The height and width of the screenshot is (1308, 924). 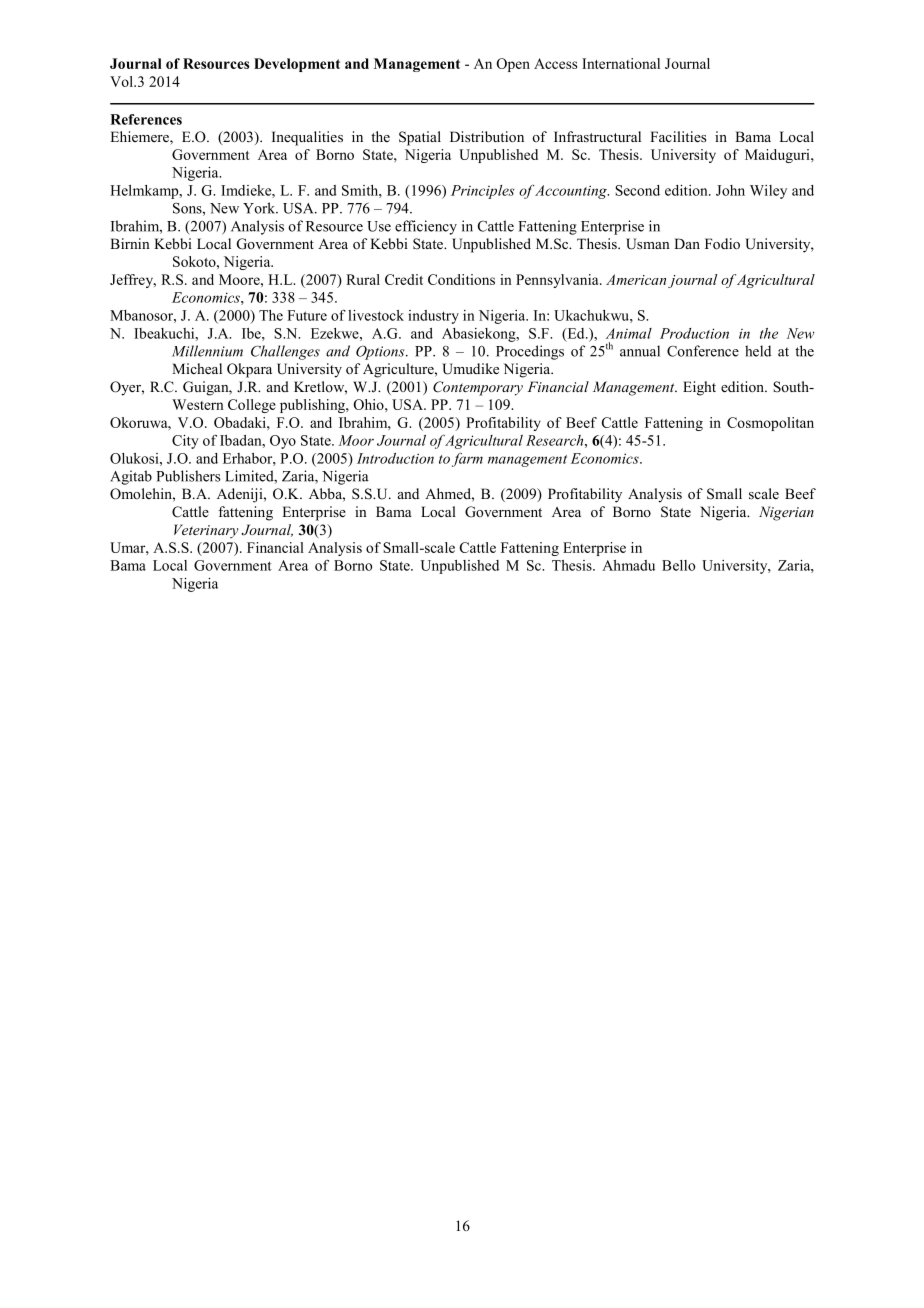 I want to click on industry, so click(x=433, y=317).
